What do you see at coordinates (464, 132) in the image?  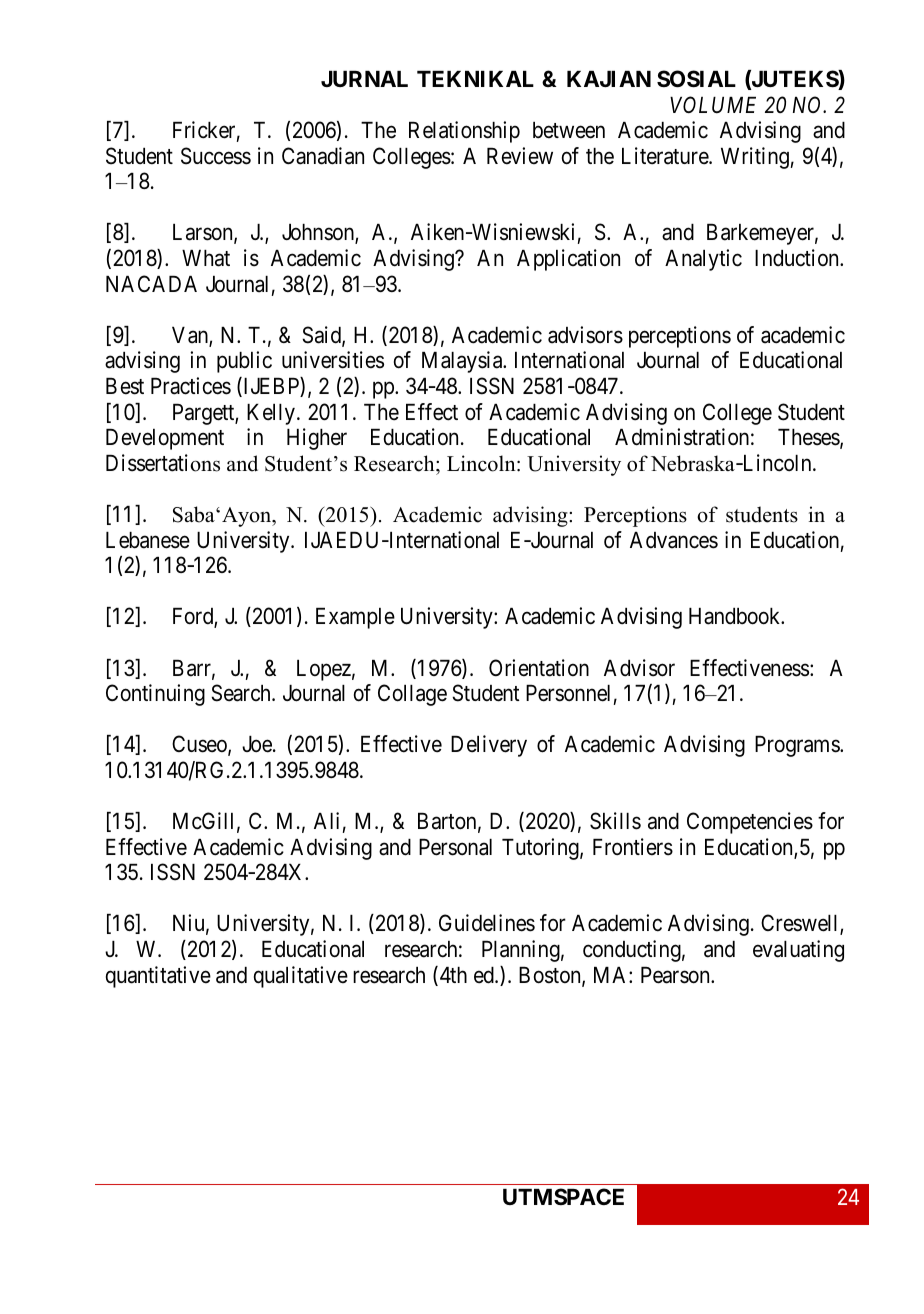 I see `Relationship` at bounding box center [464, 132].
